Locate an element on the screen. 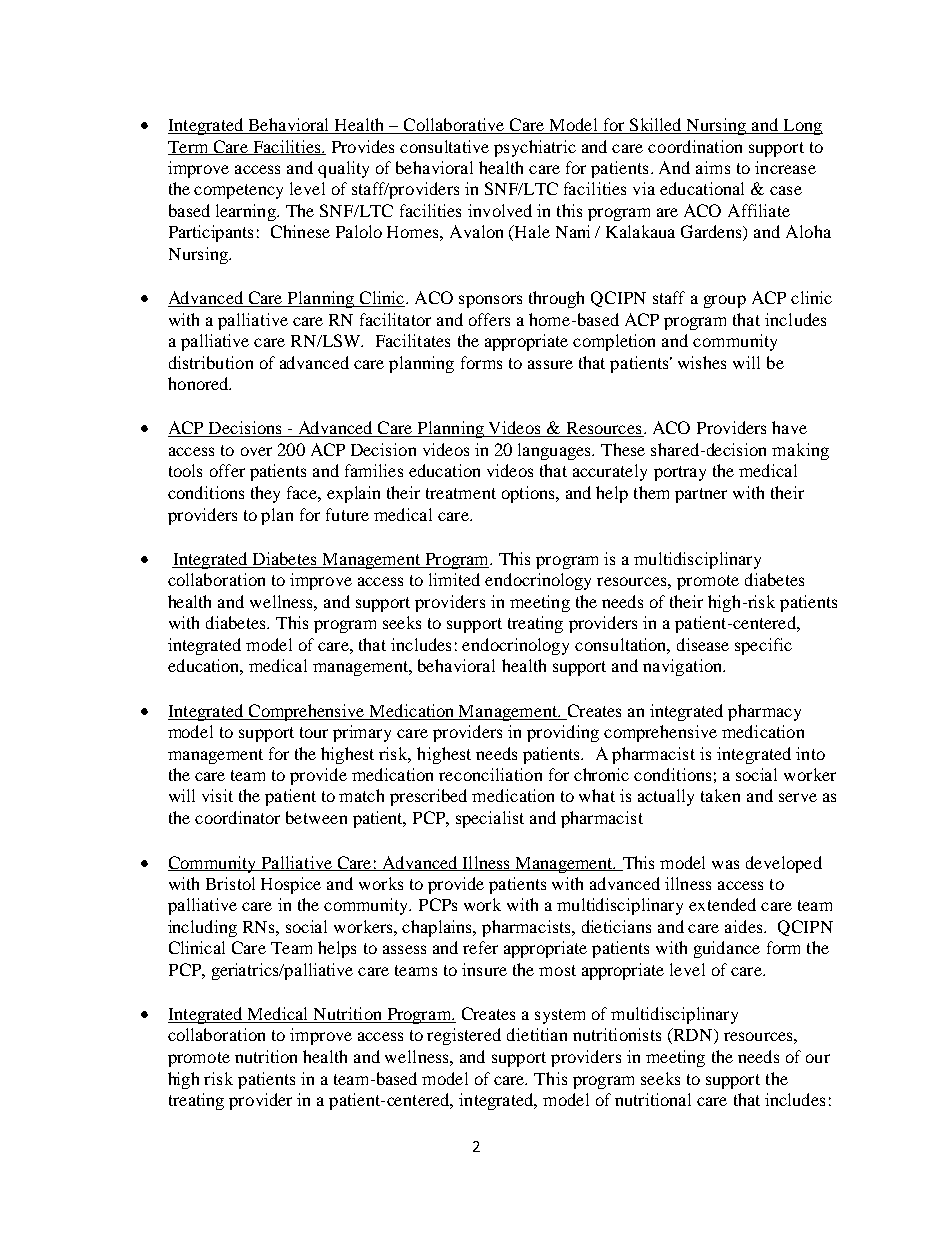 The width and height of the screenshot is (952, 1233). assure is located at coordinates (550, 364).
